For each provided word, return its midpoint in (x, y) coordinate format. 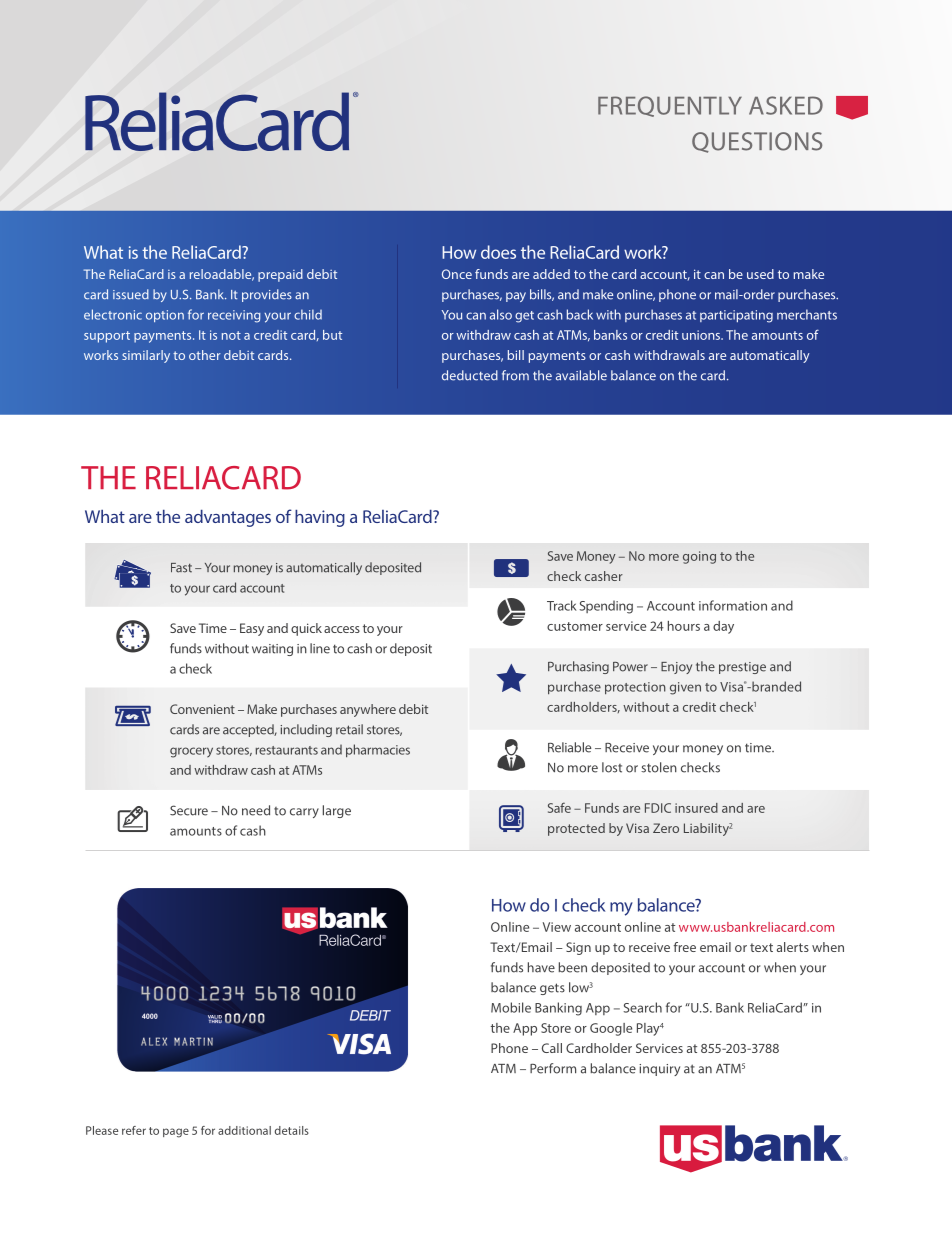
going (699, 557)
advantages (228, 518)
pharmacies (378, 751)
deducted (470, 375)
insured (696, 808)
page (176, 1133)
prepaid (280, 275)
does (498, 252)
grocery (191, 752)
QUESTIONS (757, 142)
